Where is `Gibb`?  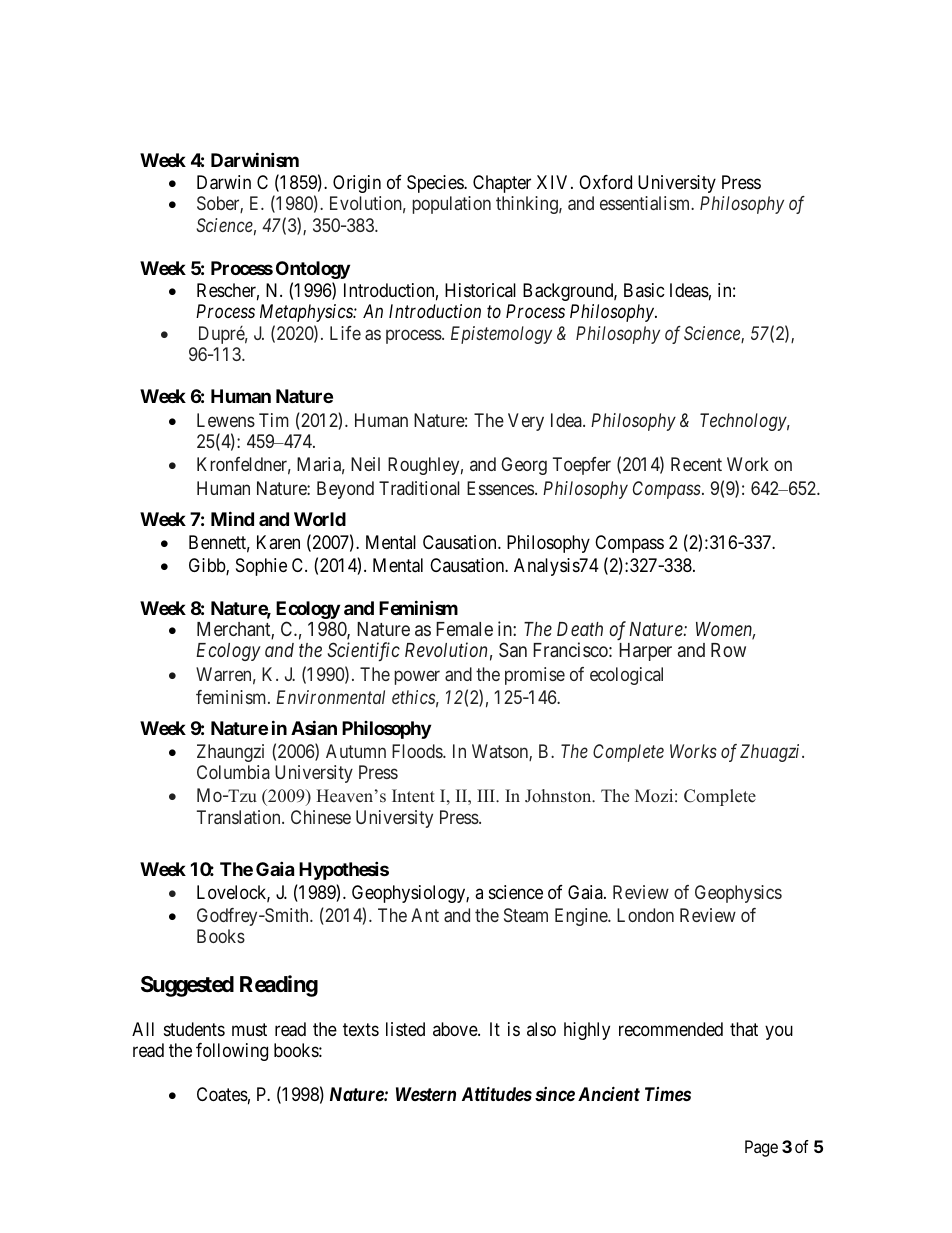
Gibb is located at coordinates (208, 566).
